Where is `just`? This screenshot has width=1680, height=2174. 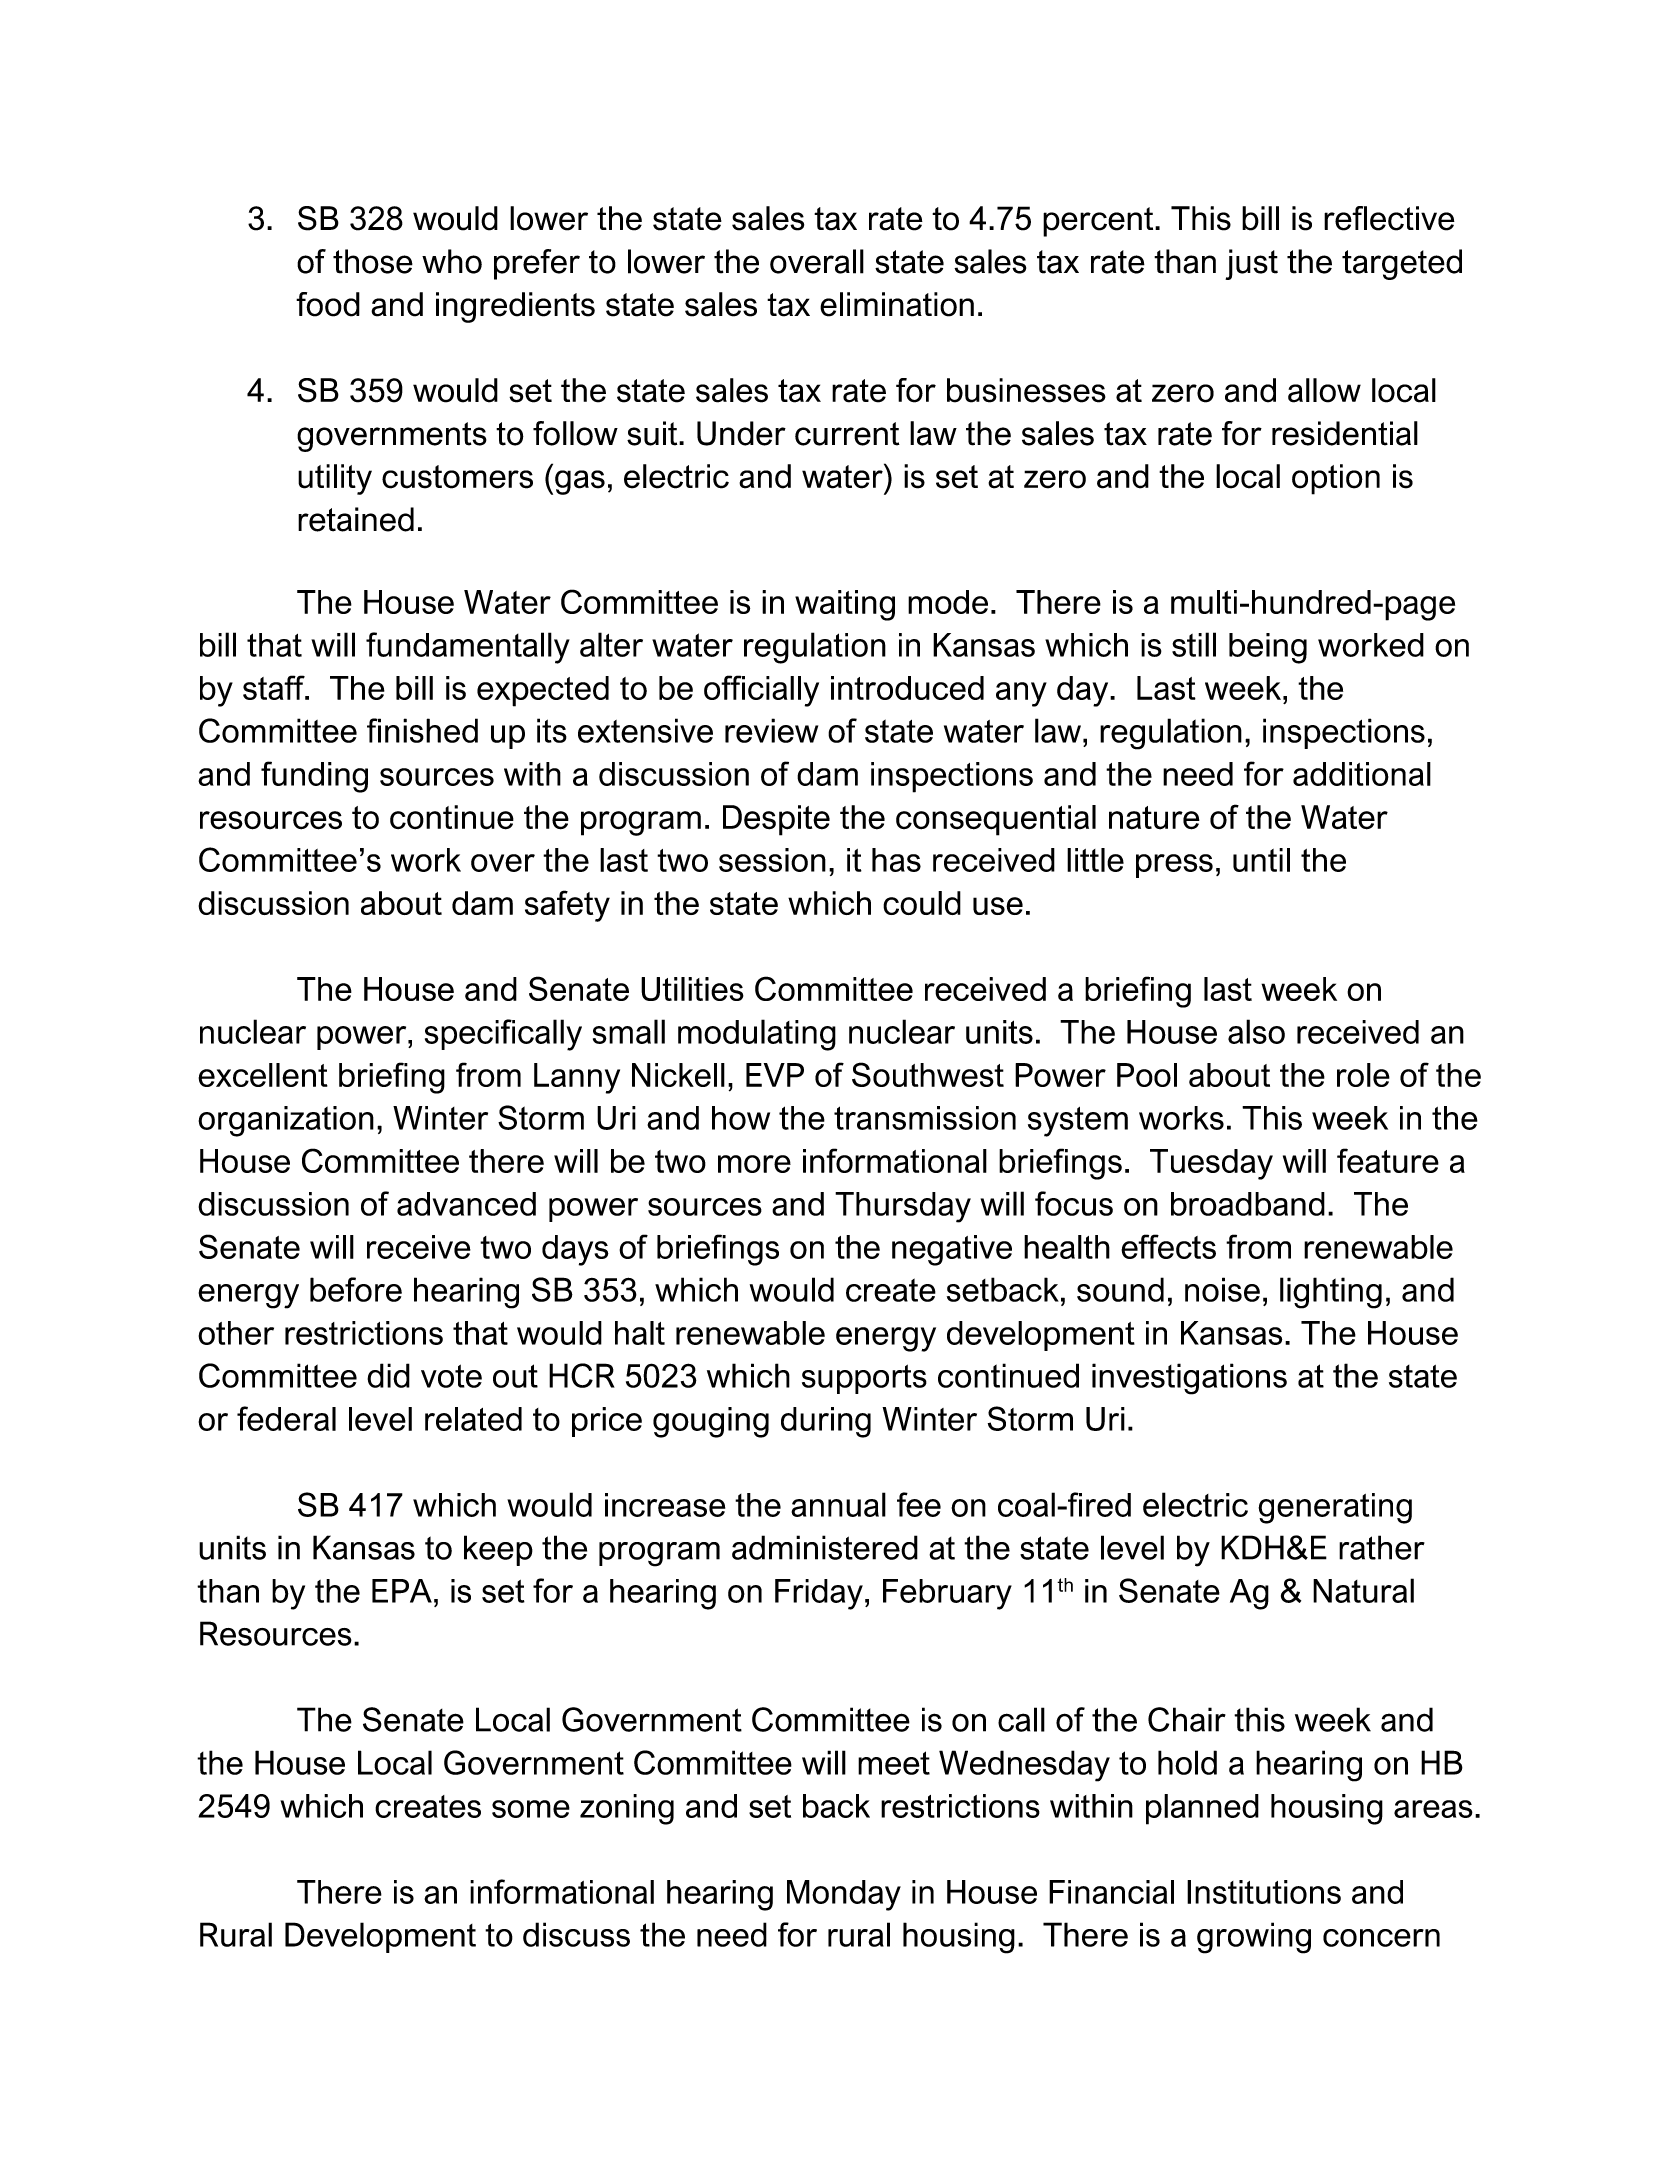 just is located at coordinates (1251, 264).
